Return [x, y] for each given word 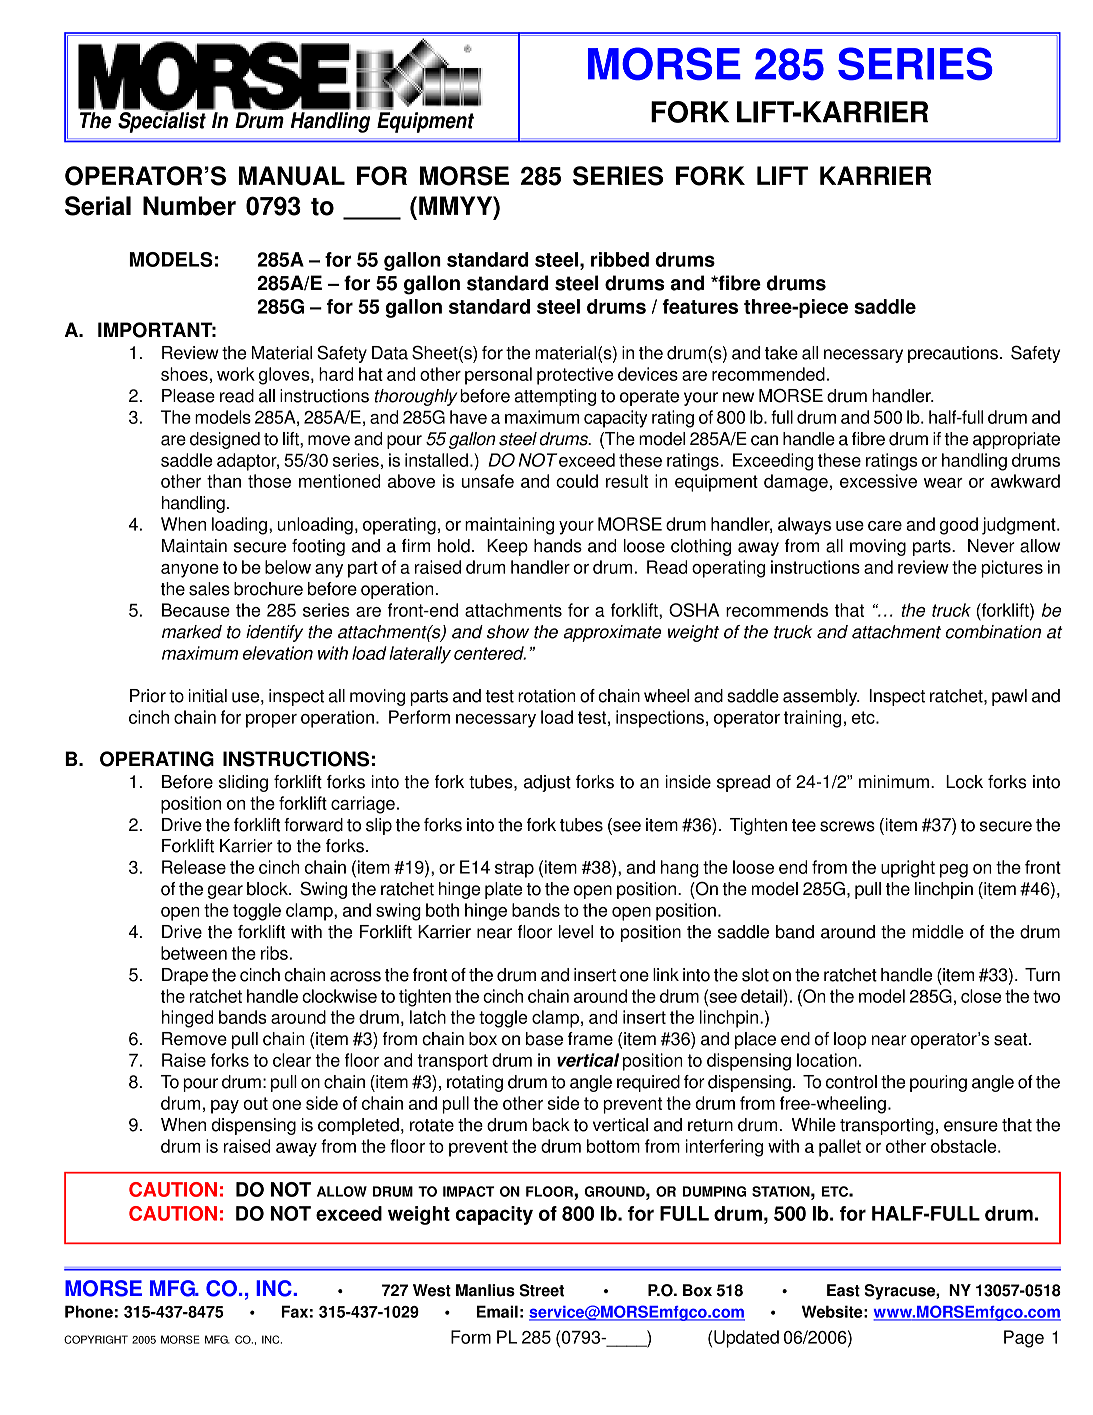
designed [225, 440]
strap [514, 869]
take [781, 353]
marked [192, 632]
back [551, 1125]
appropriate [1016, 440]
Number [189, 206]
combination [993, 632]
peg [954, 871]
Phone [89, 1311]
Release [194, 867]
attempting [555, 397]
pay [225, 1107]
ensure [971, 1126]
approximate [613, 633]
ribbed [620, 259]
